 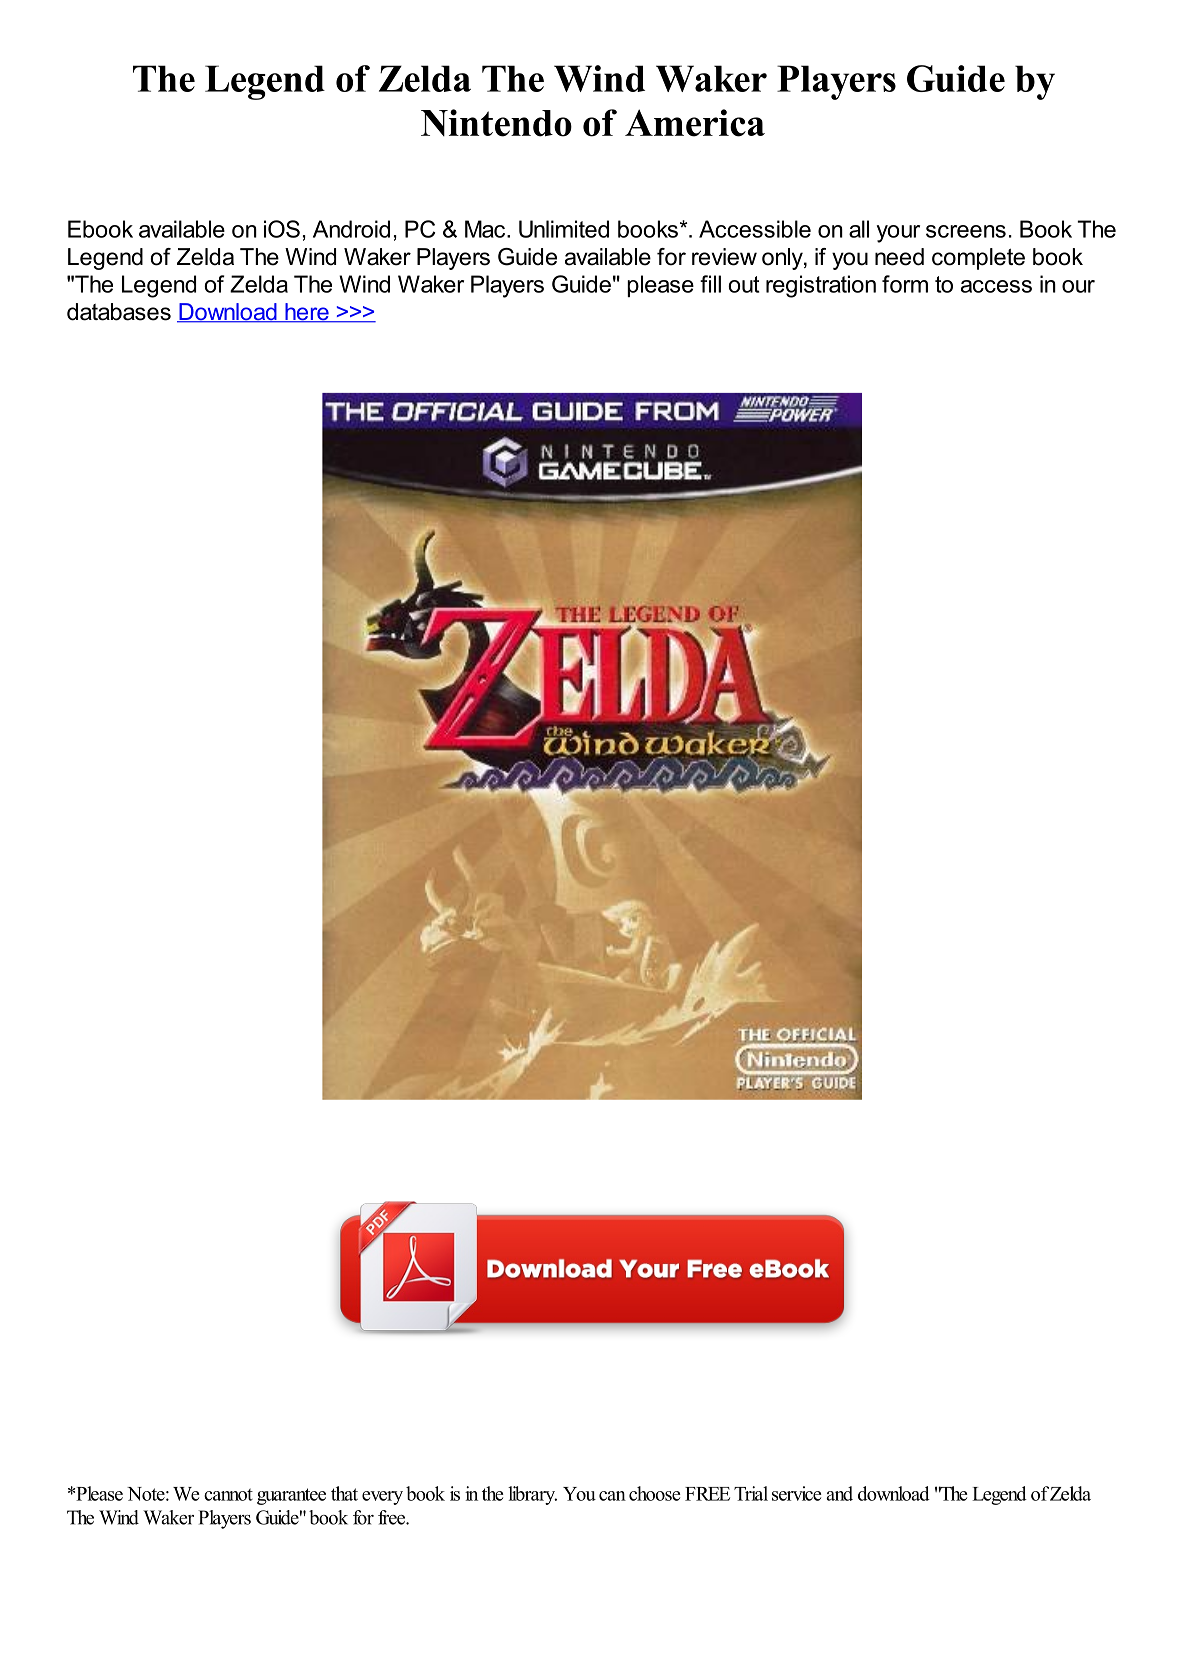 What do you see at coordinates (351, 229) in the screenshot?
I see `Android` at bounding box center [351, 229].
